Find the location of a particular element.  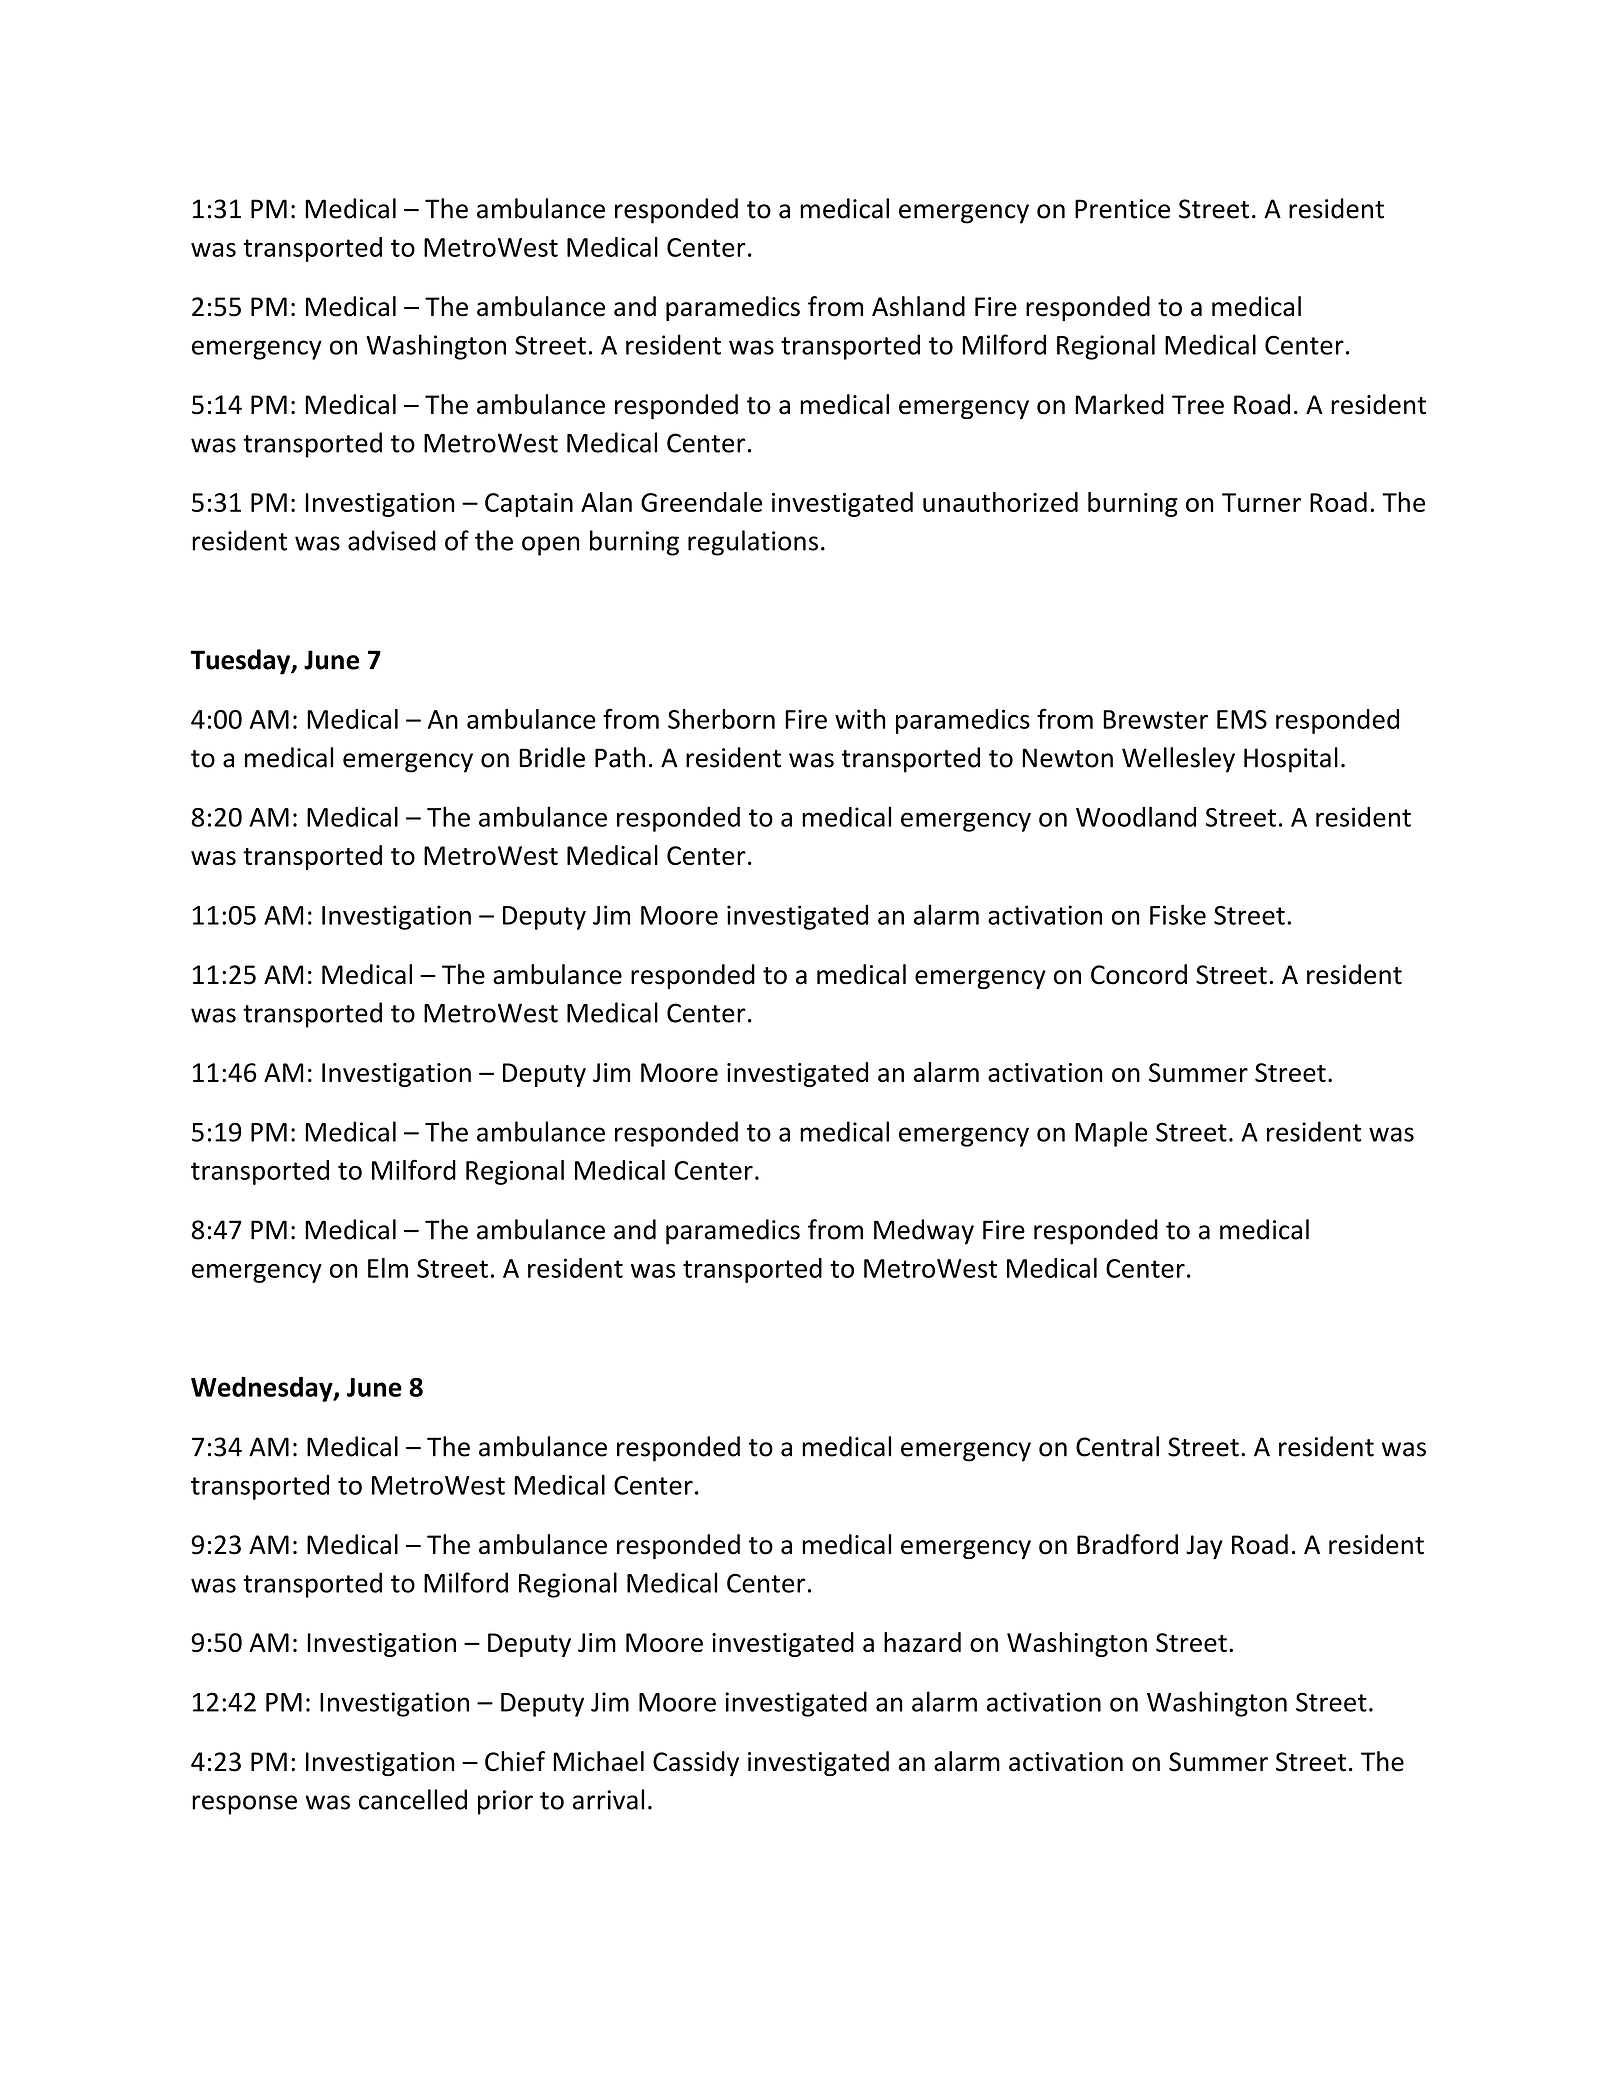

Wellesley is located at coordinates (1178, 760).
